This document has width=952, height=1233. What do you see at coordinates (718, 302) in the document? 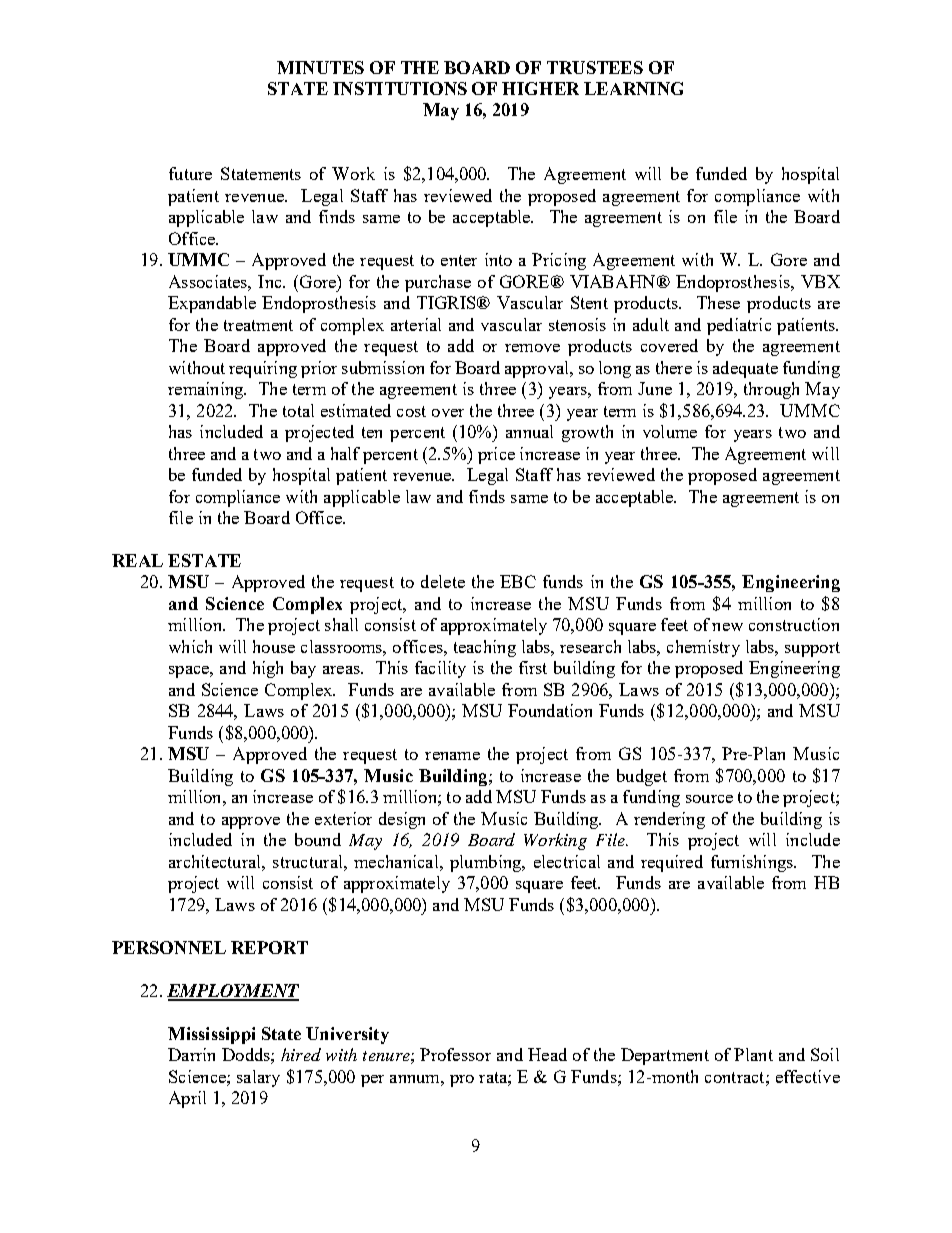
I see `These` at bounding box center [718, 302].
